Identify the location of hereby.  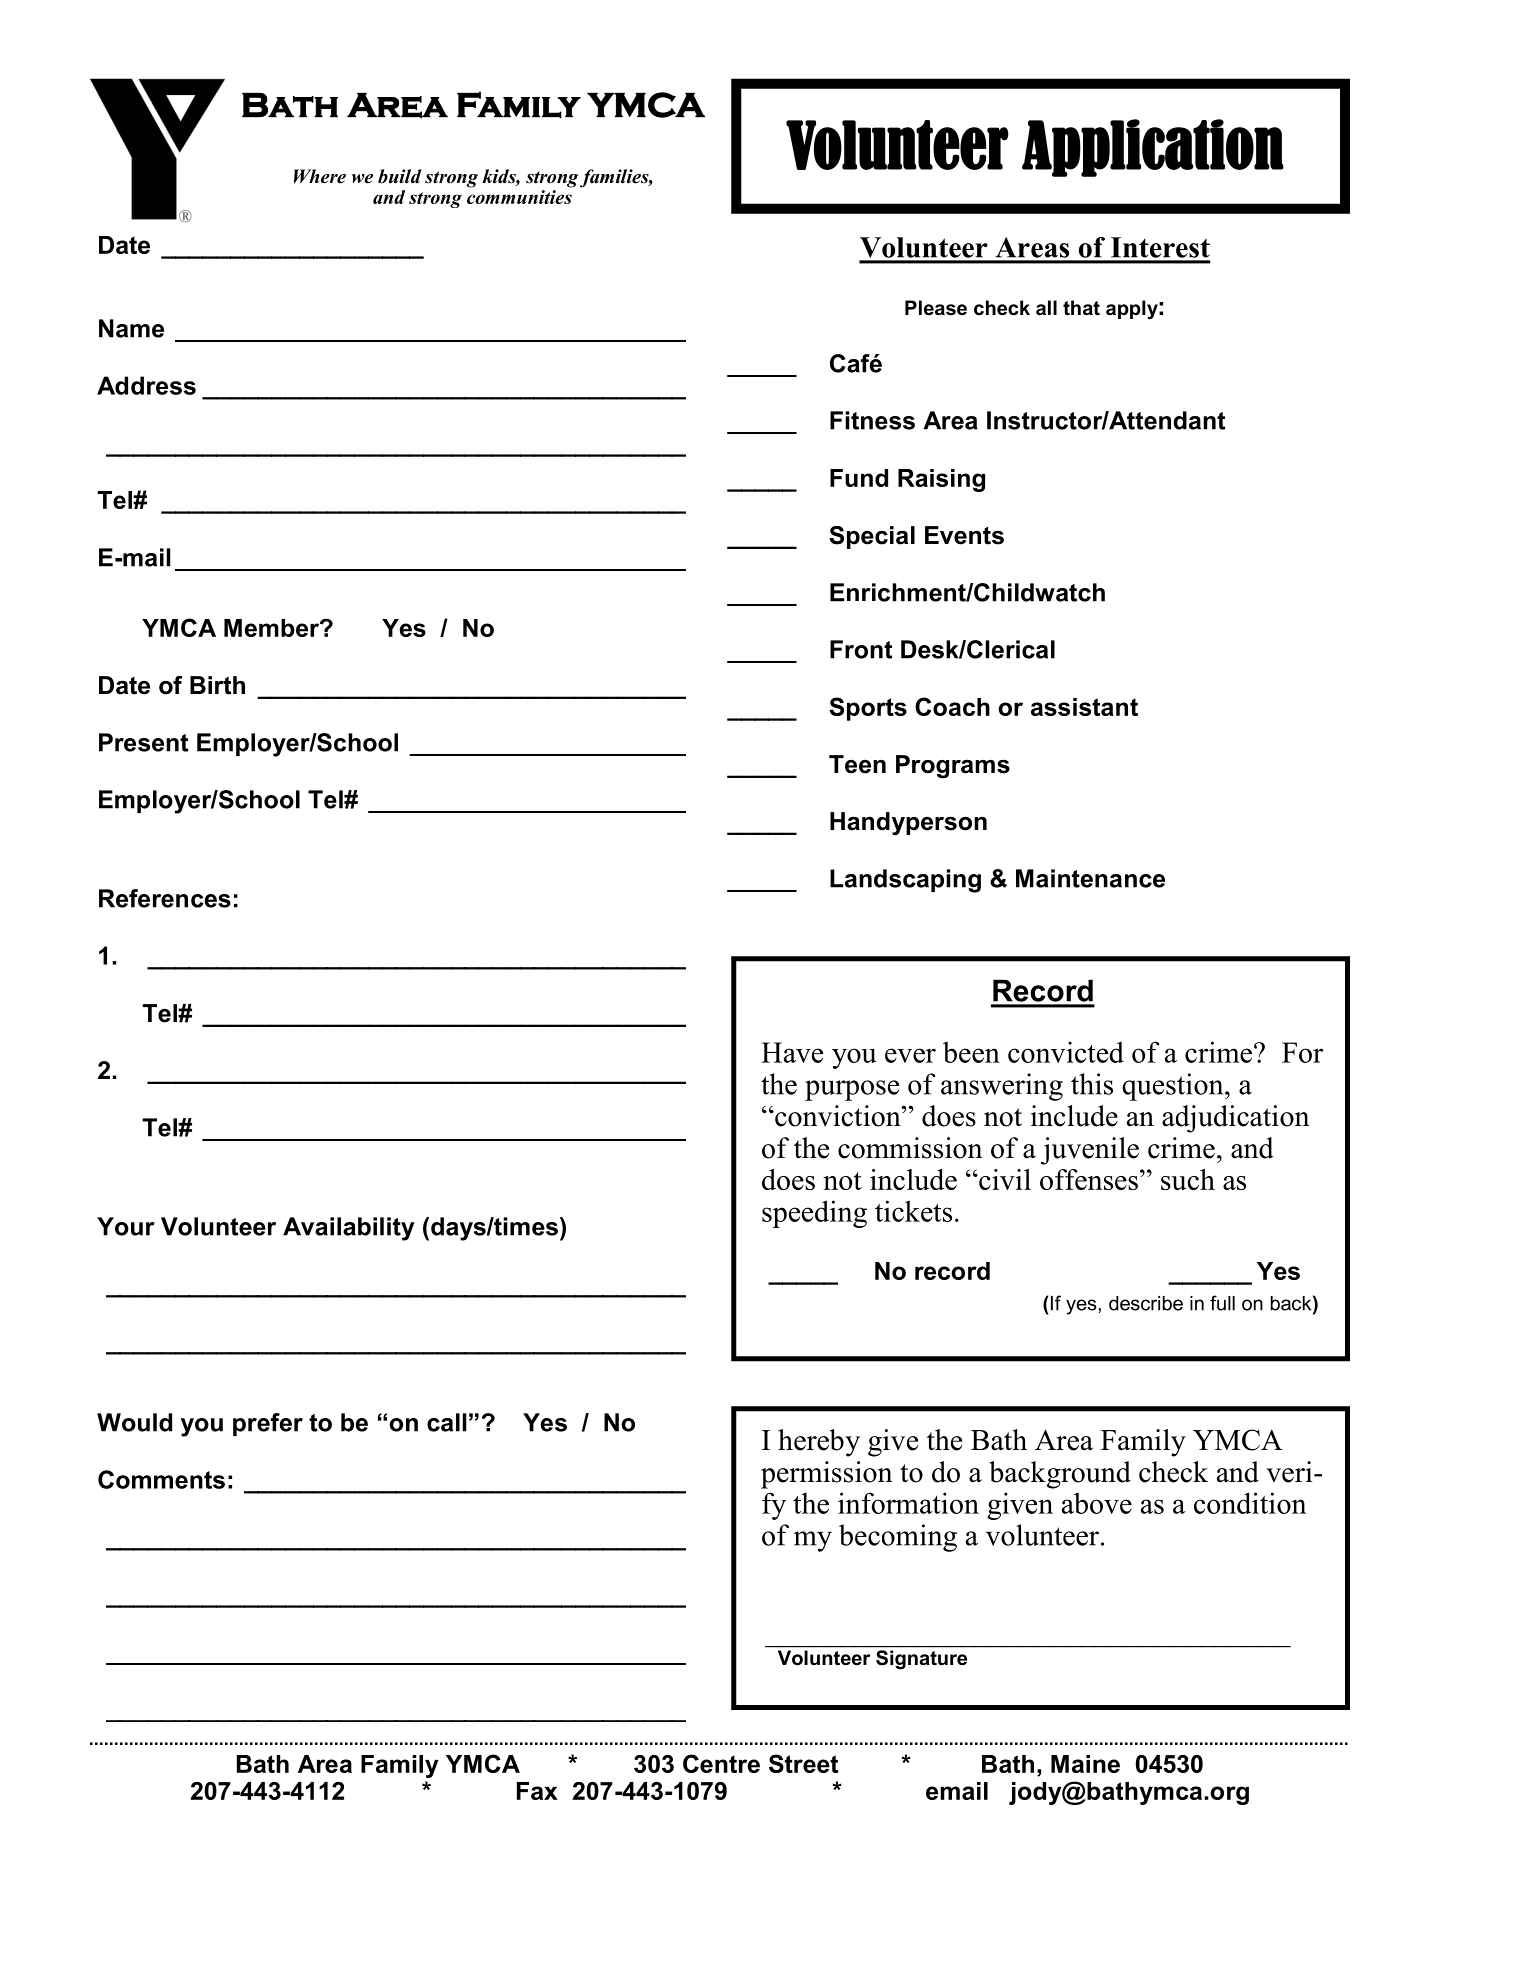
(819, 1443).
